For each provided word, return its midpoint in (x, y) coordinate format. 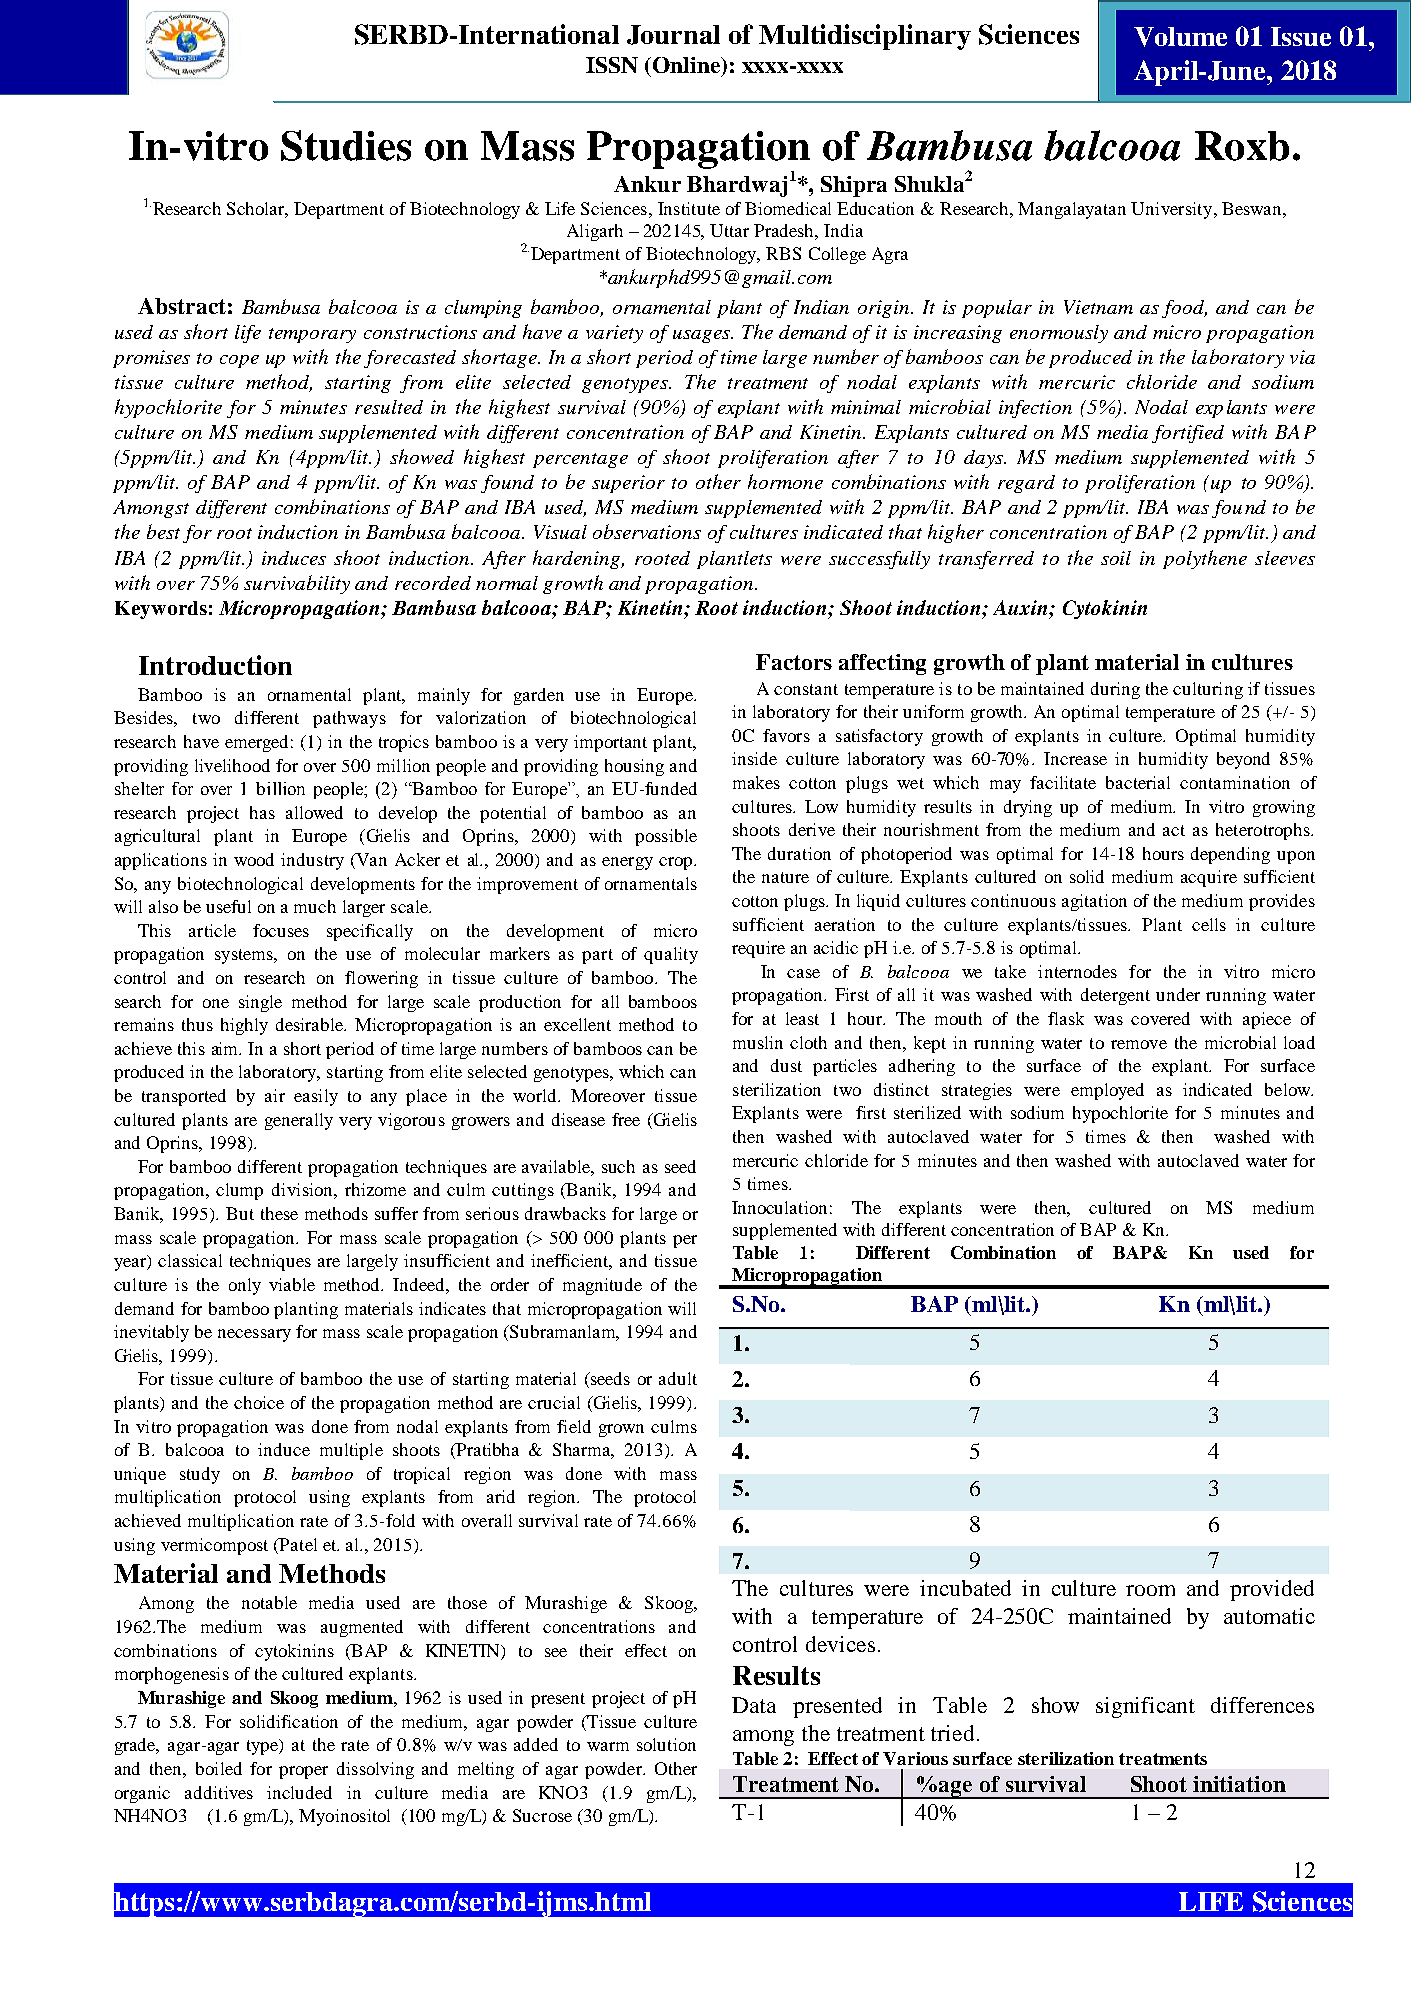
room (1150, 1590)
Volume (1180, 37)
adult (678, 1378)
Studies (346, 145)
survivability (297, 584)
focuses (281, 930)
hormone (785, 481)
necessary (254, 1335)
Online (688, 66)
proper (303, 1772)
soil (1116, 558)
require (758, 949)
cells (1209, 924)
